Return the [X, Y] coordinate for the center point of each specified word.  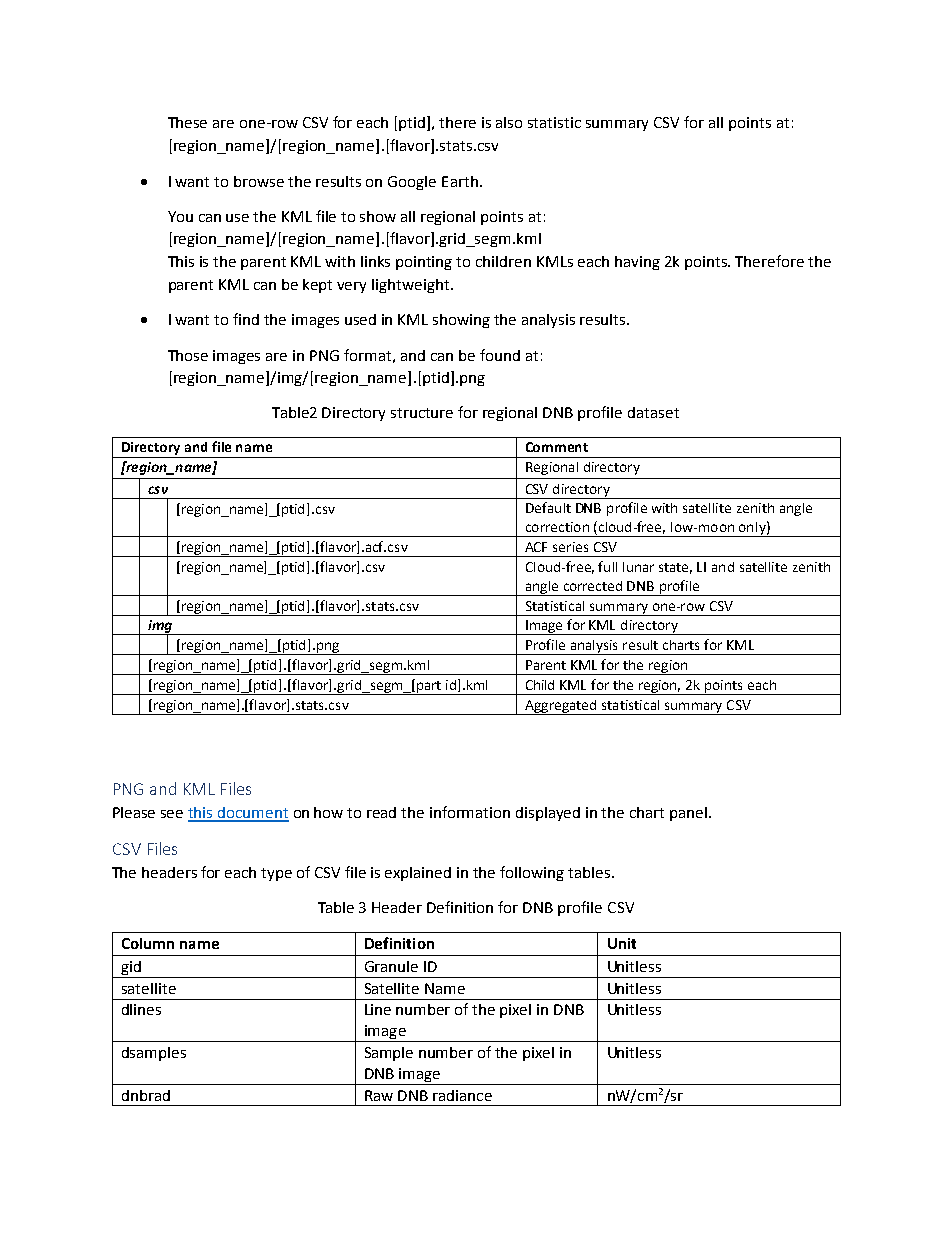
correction [557, 527]
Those [188, 355]
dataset [653, 412]
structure [422, 413]
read [381, 812]
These [187, 122]
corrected [593, 586]
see [172, 814]
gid [131, 969]
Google [412, 183]
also [509, 122]
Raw [379, 1095]
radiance [462, 1095]
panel [688, 814]
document [252, 814]
